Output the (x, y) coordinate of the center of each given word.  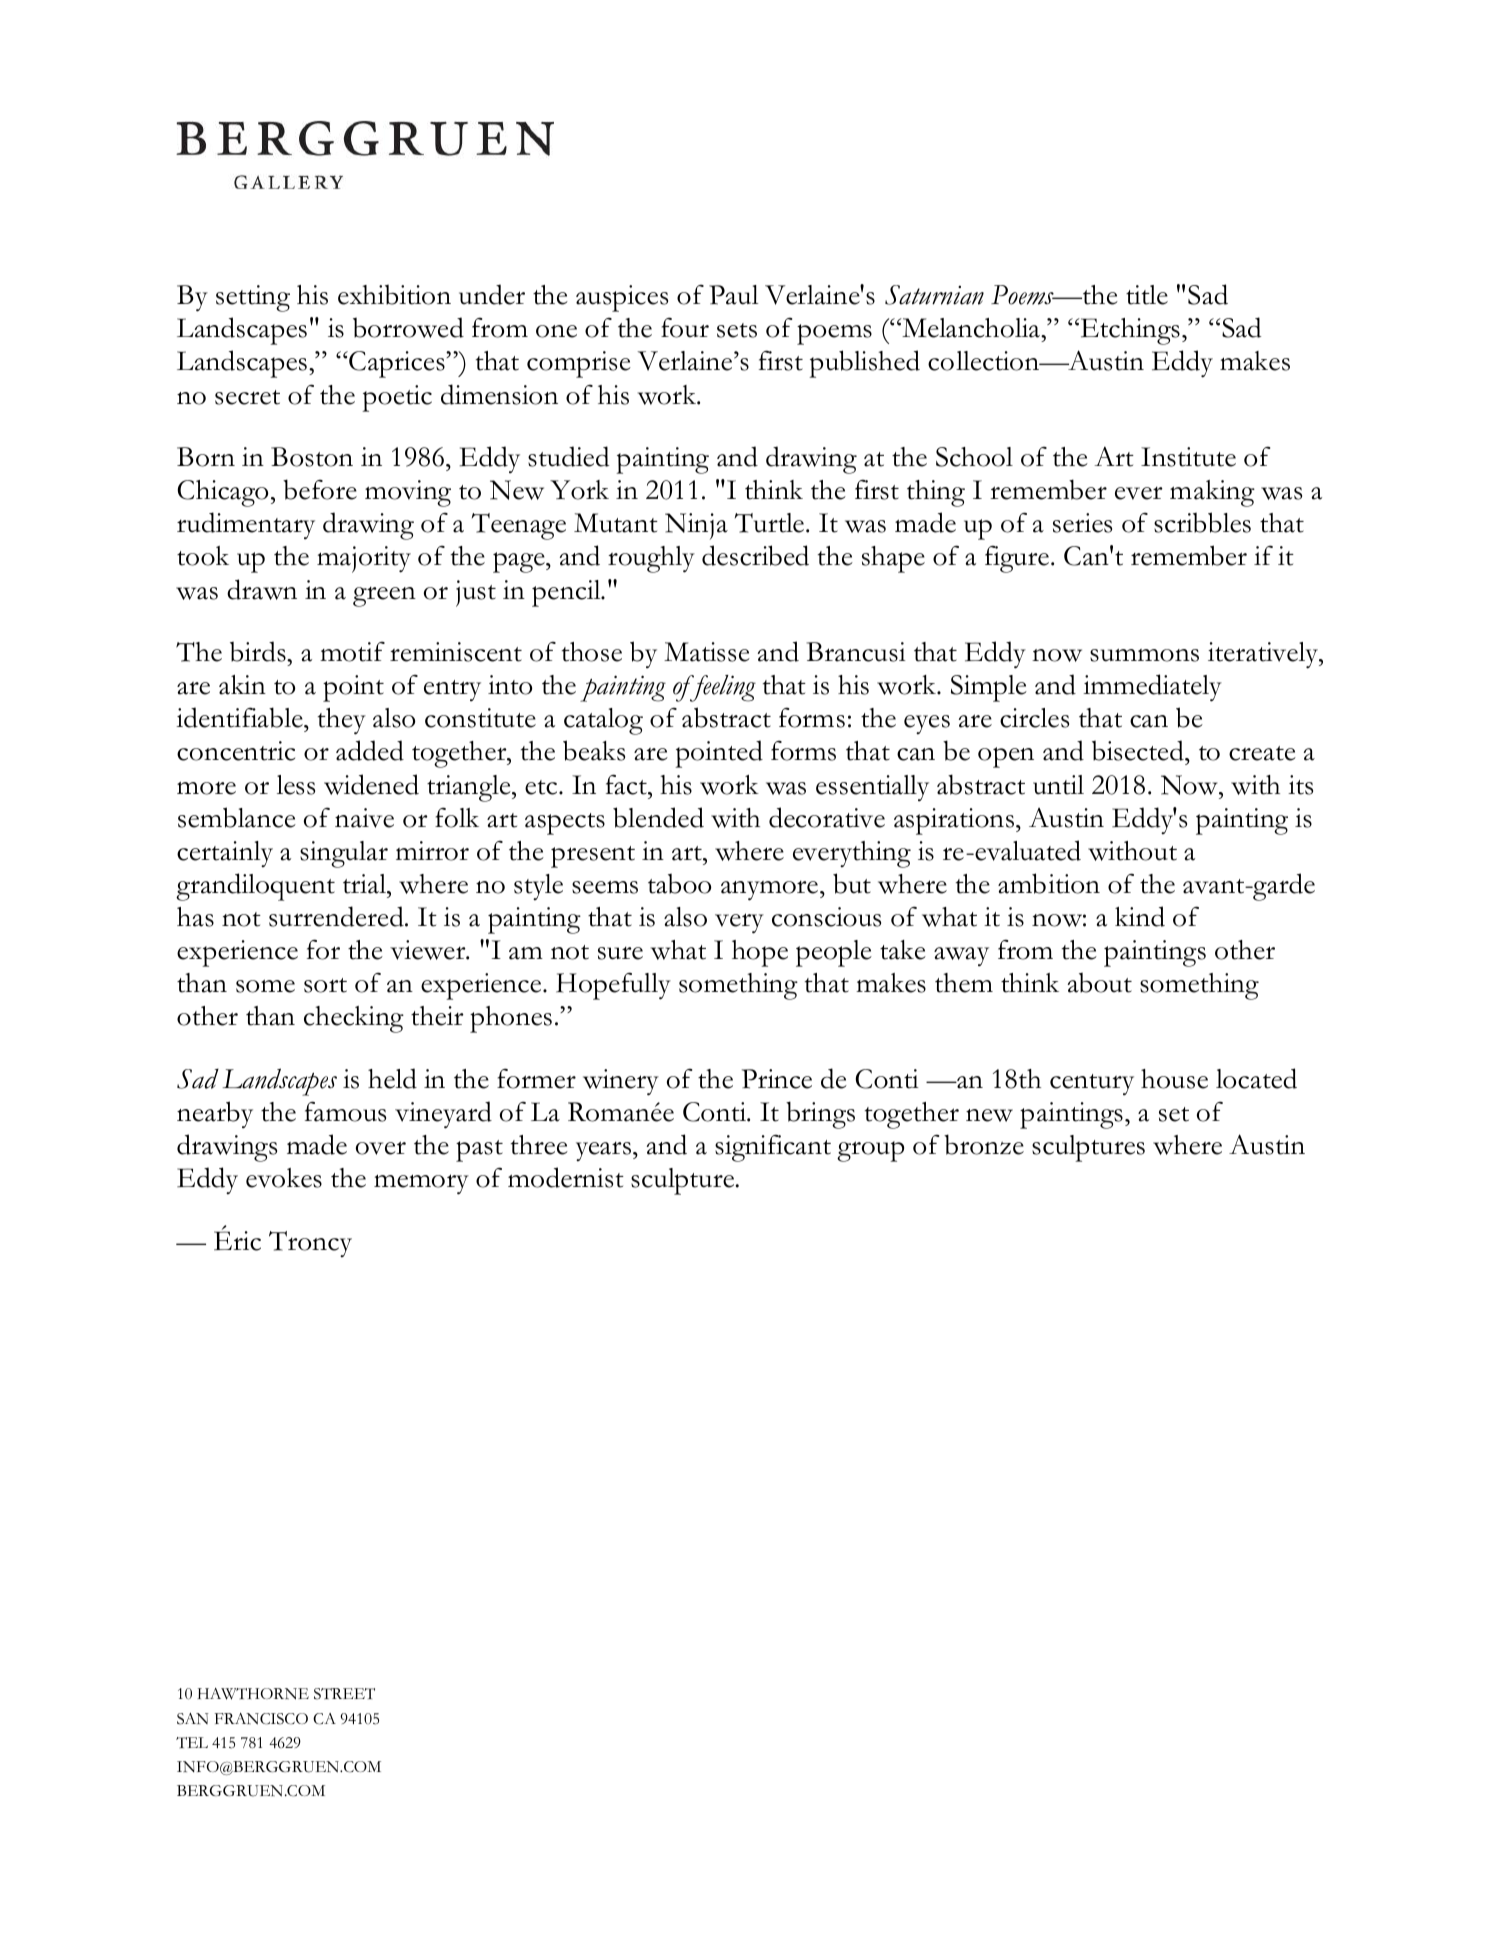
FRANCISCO (261, 1719)
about (1100, 982)
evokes (284, 1178)
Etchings (1129, 331)
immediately (1152, 688)
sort (325, 985)
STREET (344, 1694)
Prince (777, 1079)
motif (352, 651)
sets (737, 330)
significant (773, 1148)
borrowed (408, 327)
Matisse (707, 652)
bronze (984, 1144)
